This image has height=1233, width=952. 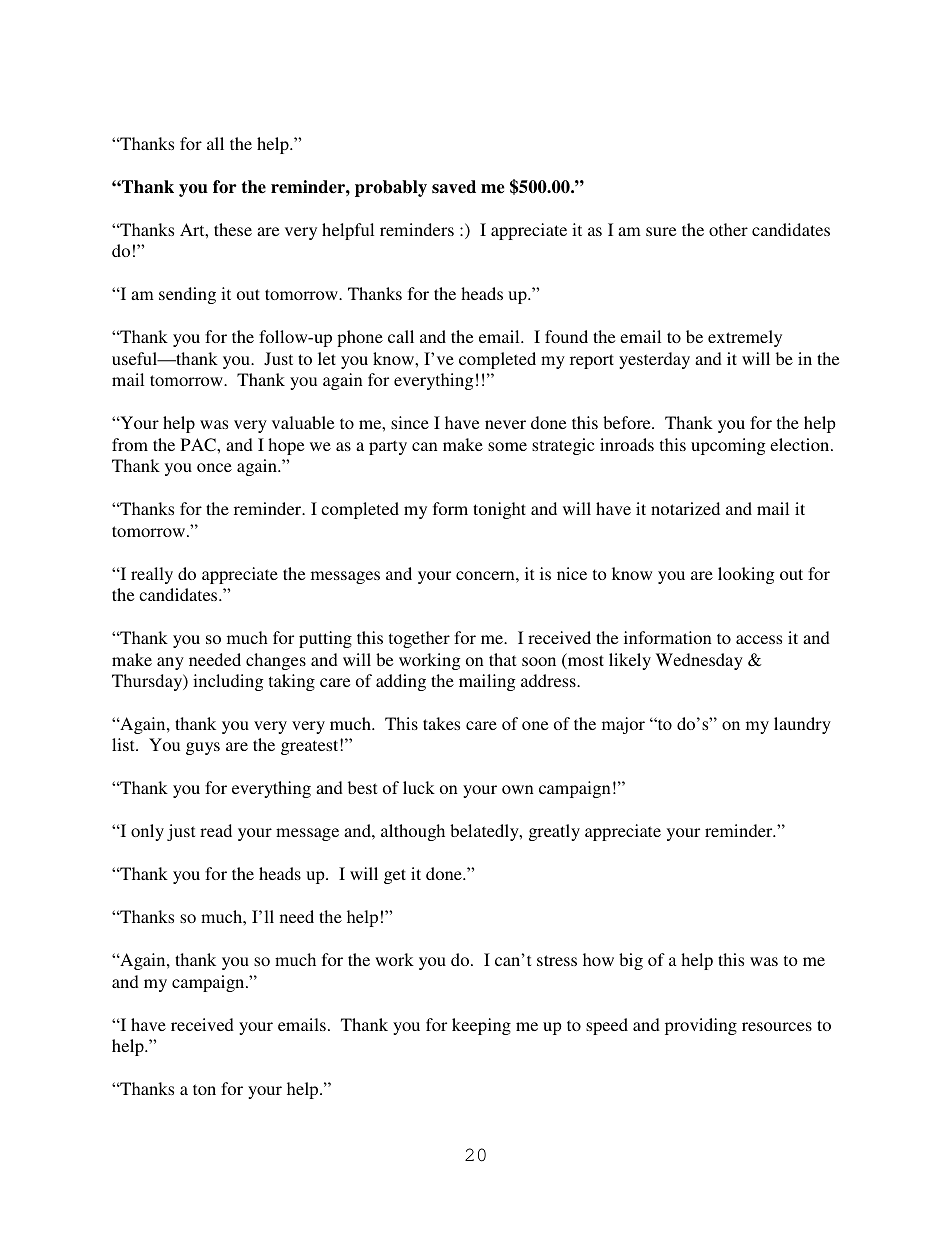 I want to click on saved, so click(x=454, y=187).
